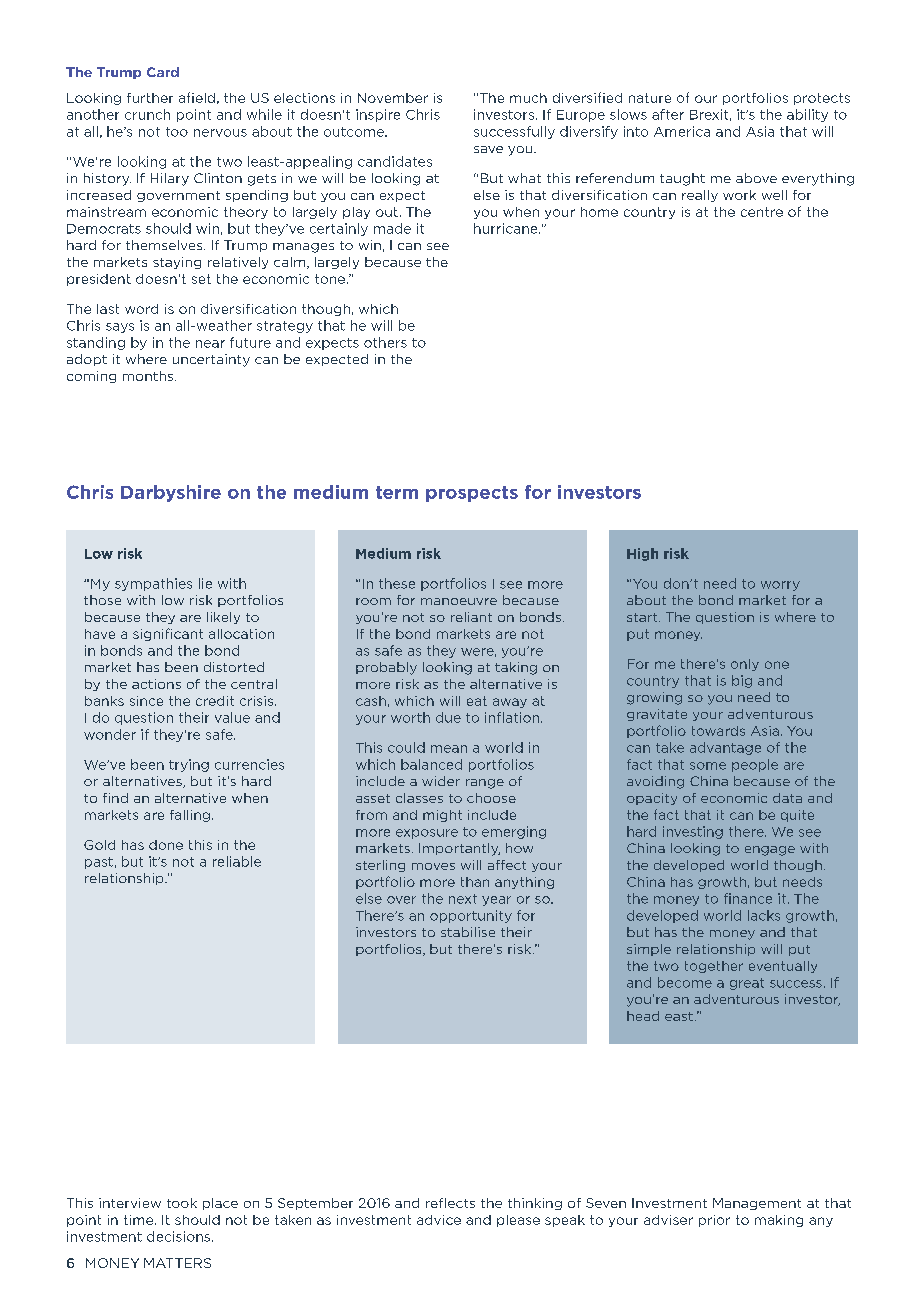 The image size is (924, 1308). I want to click on worry, so click(780, 586).
